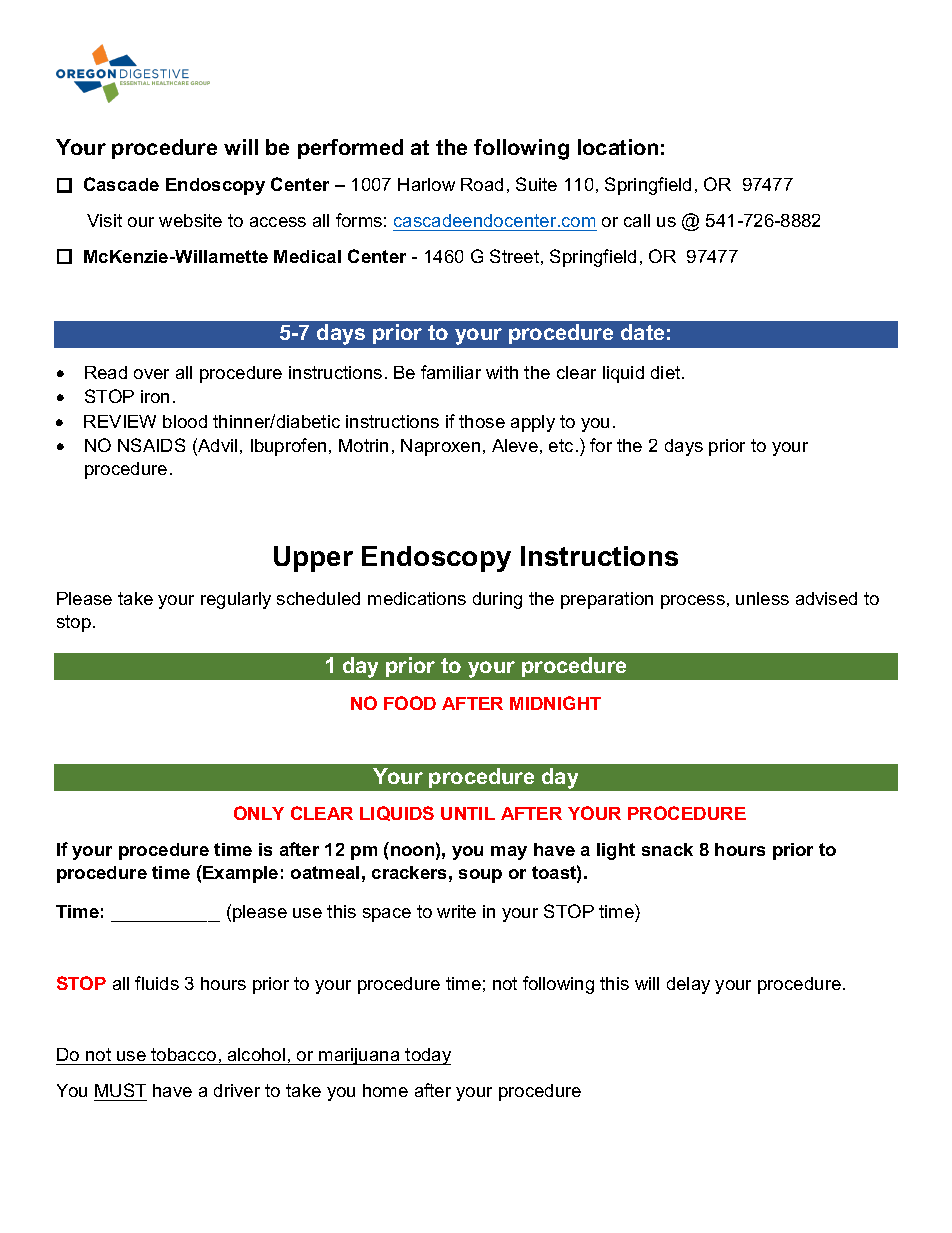  I want to click on call, so click(637, 220).
